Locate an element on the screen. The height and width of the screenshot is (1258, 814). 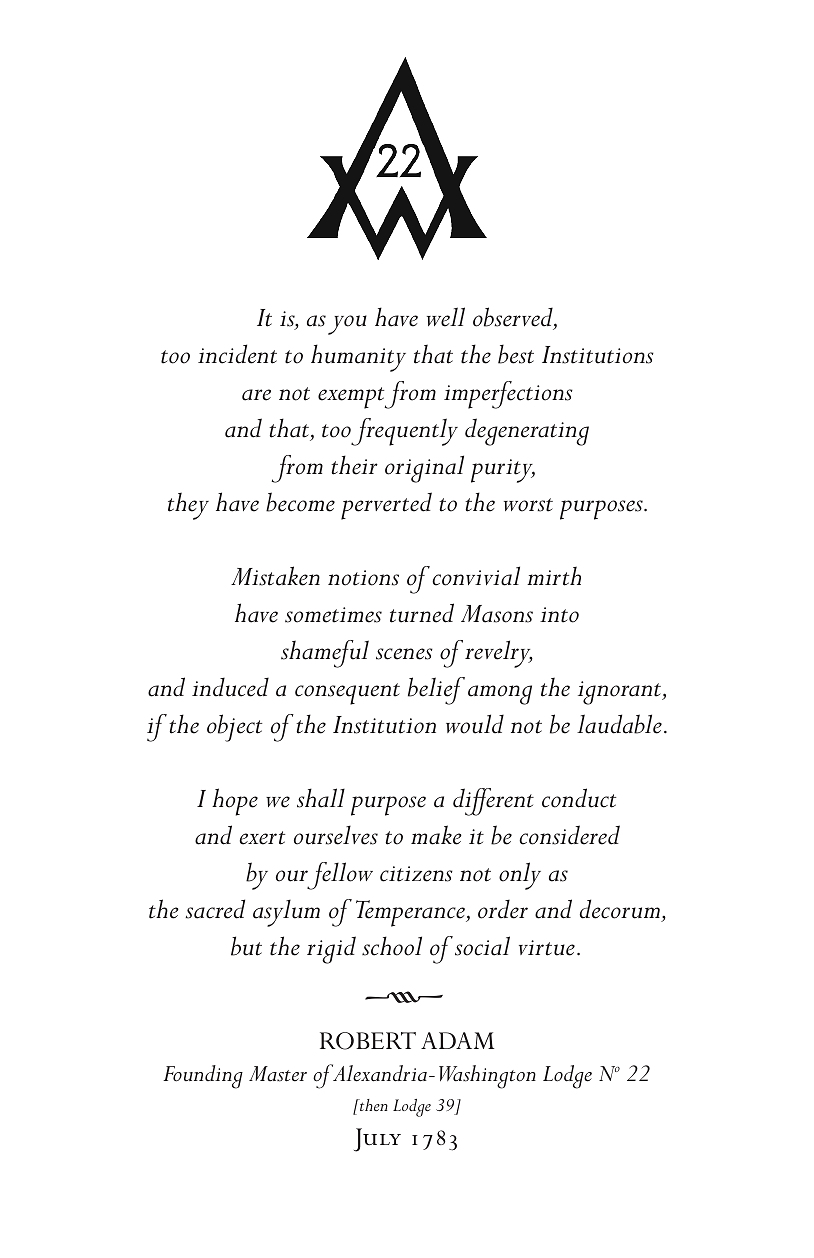
exert is located at coordinates (262, 838).
